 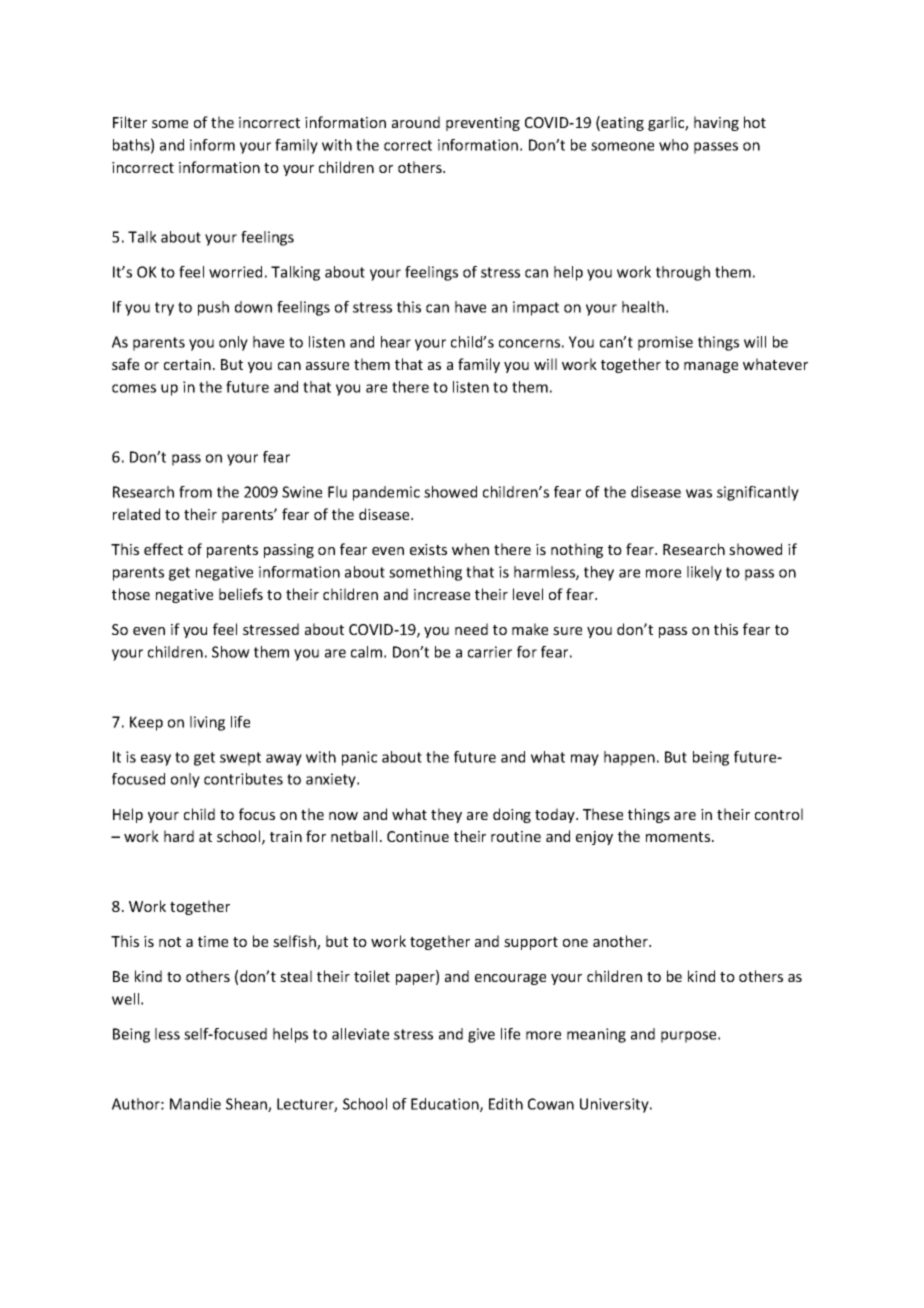 I want to click on hard, so click(x=179, y=836).
